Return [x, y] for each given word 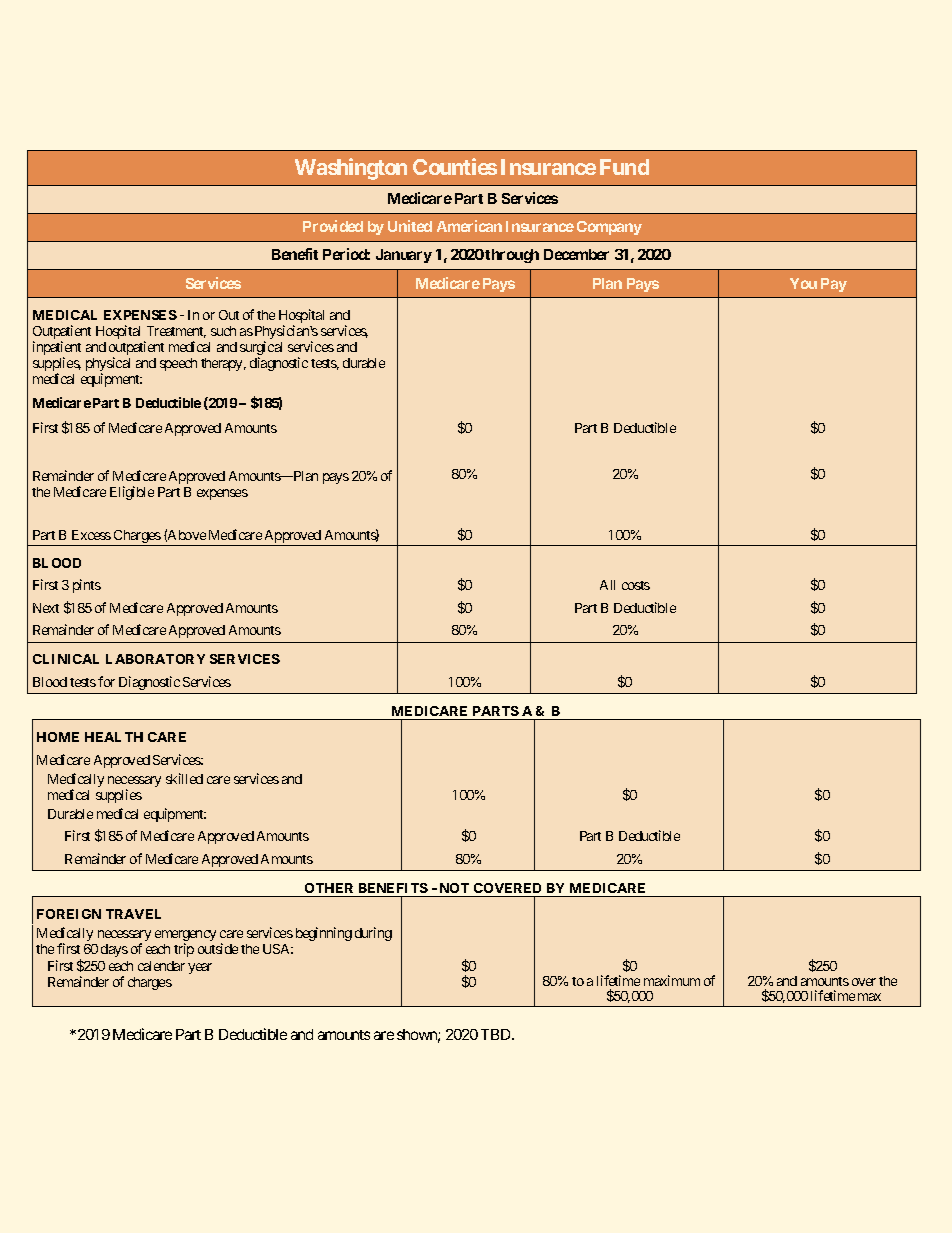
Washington [351, 169]
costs [636, 585]
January [404, 256]
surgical [261, 349]
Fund [624, 167]
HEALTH [114, 737]
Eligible [132, 493]
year [200, 968]
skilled [184, 778]
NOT [454, 888]
